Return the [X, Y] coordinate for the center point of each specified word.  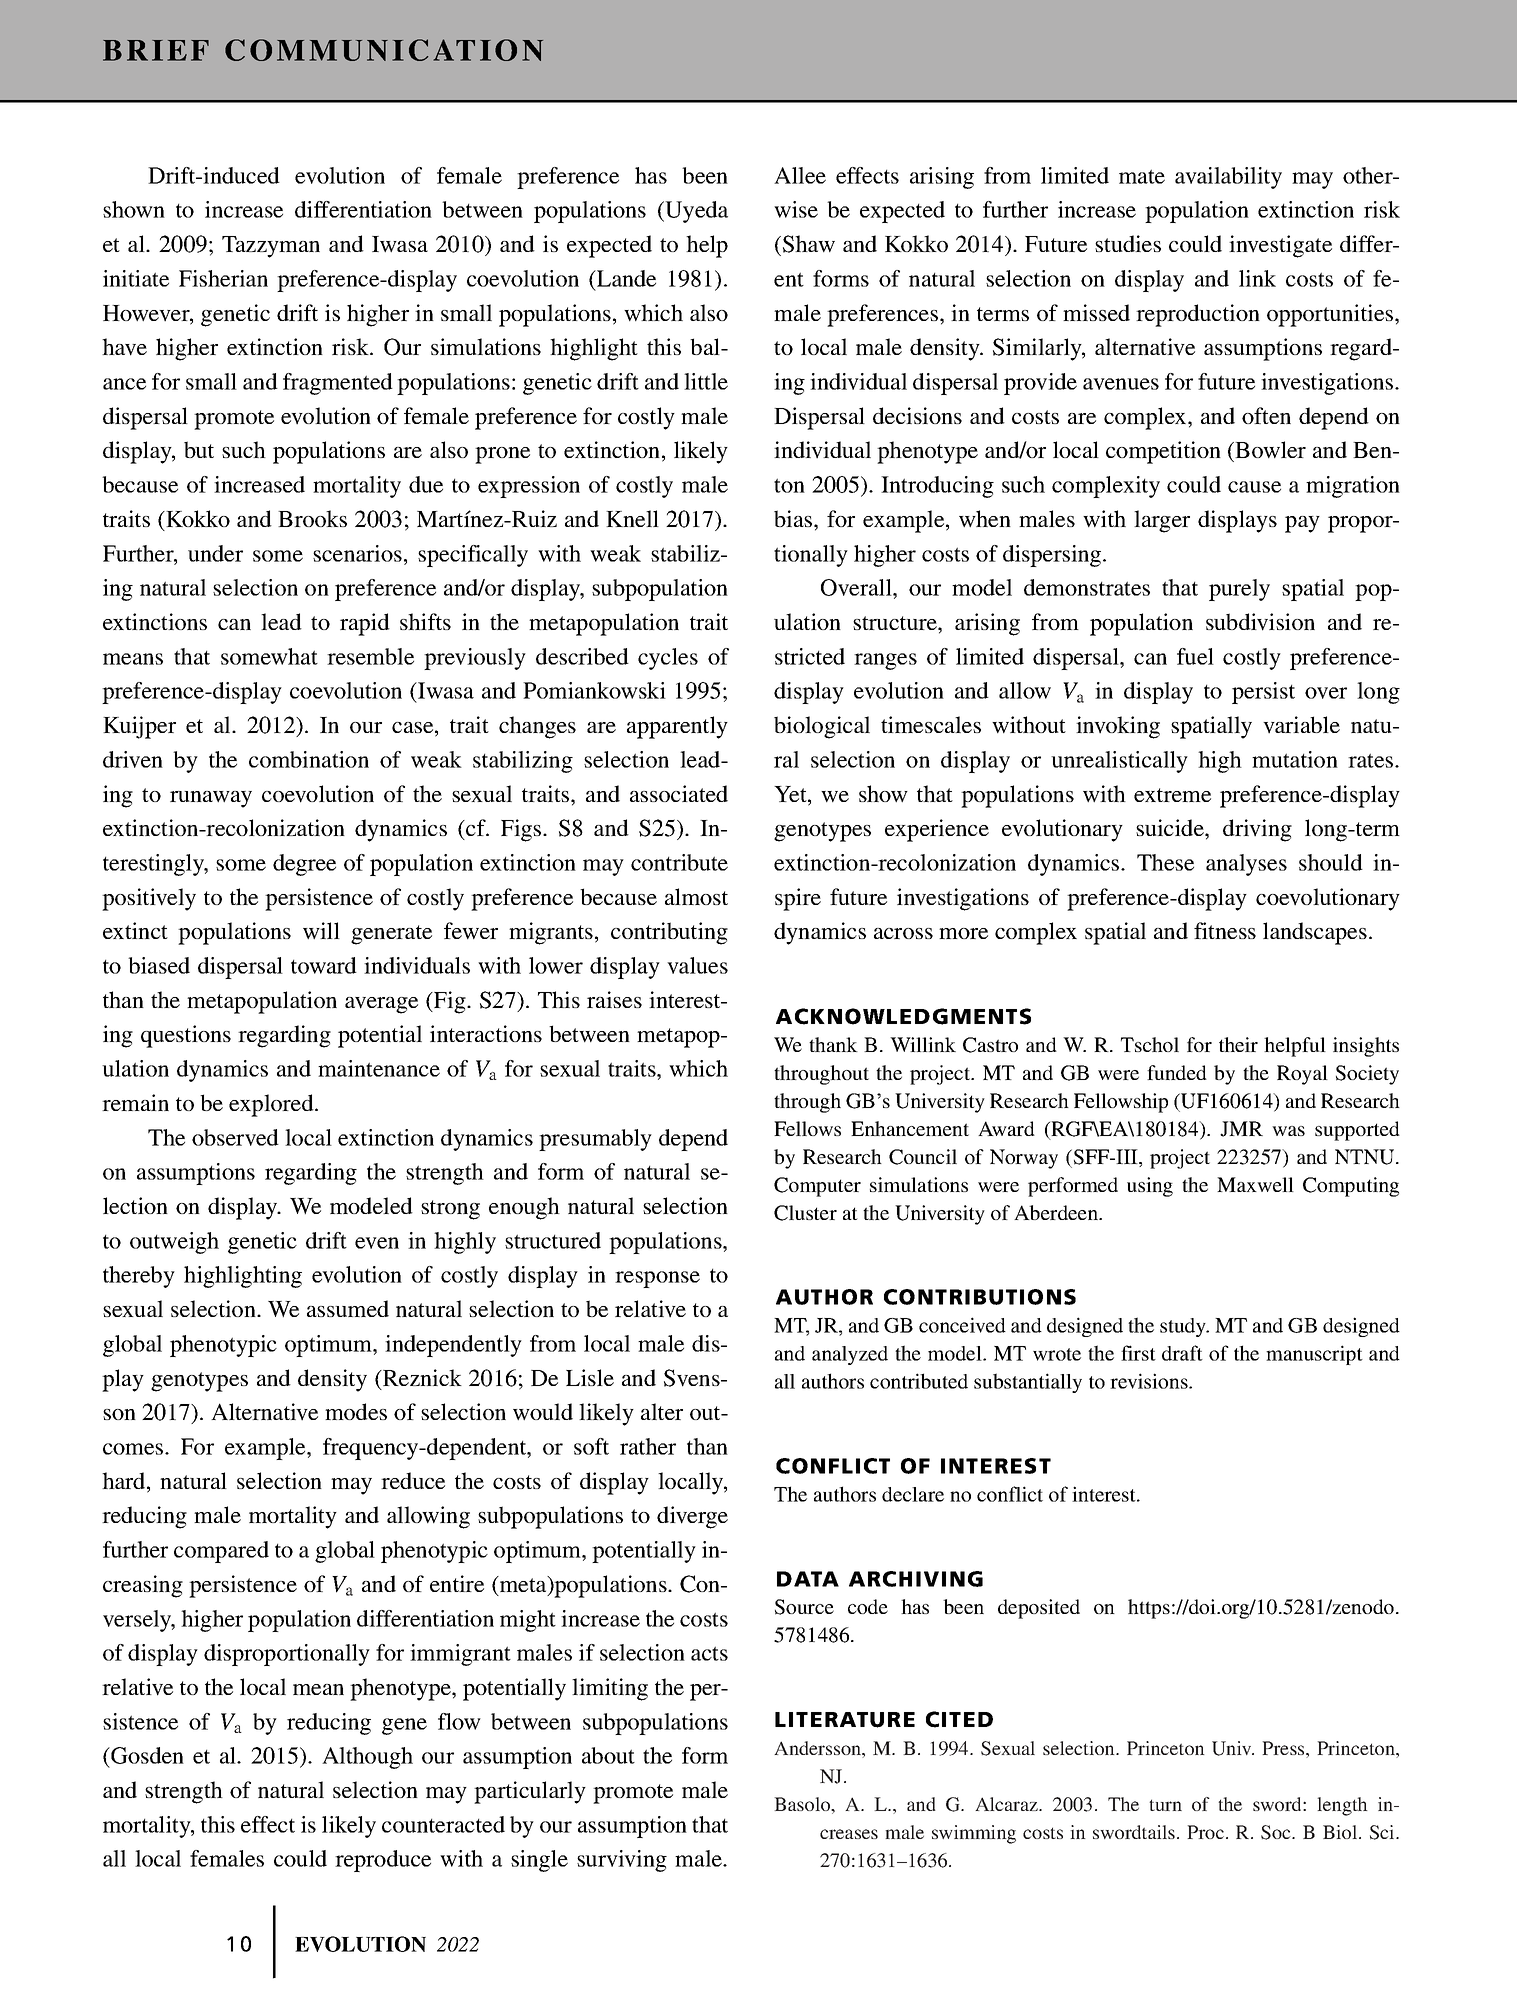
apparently [677, 727]
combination [309, 759]
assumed [348, 1308]
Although [367, 1758]
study [1184, 1327]
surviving [622, 1861]
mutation [1295, 759]
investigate [1280, 246]
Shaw [809, 244]
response [657, 1279]
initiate [136, 278]
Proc [1205, 1832]
